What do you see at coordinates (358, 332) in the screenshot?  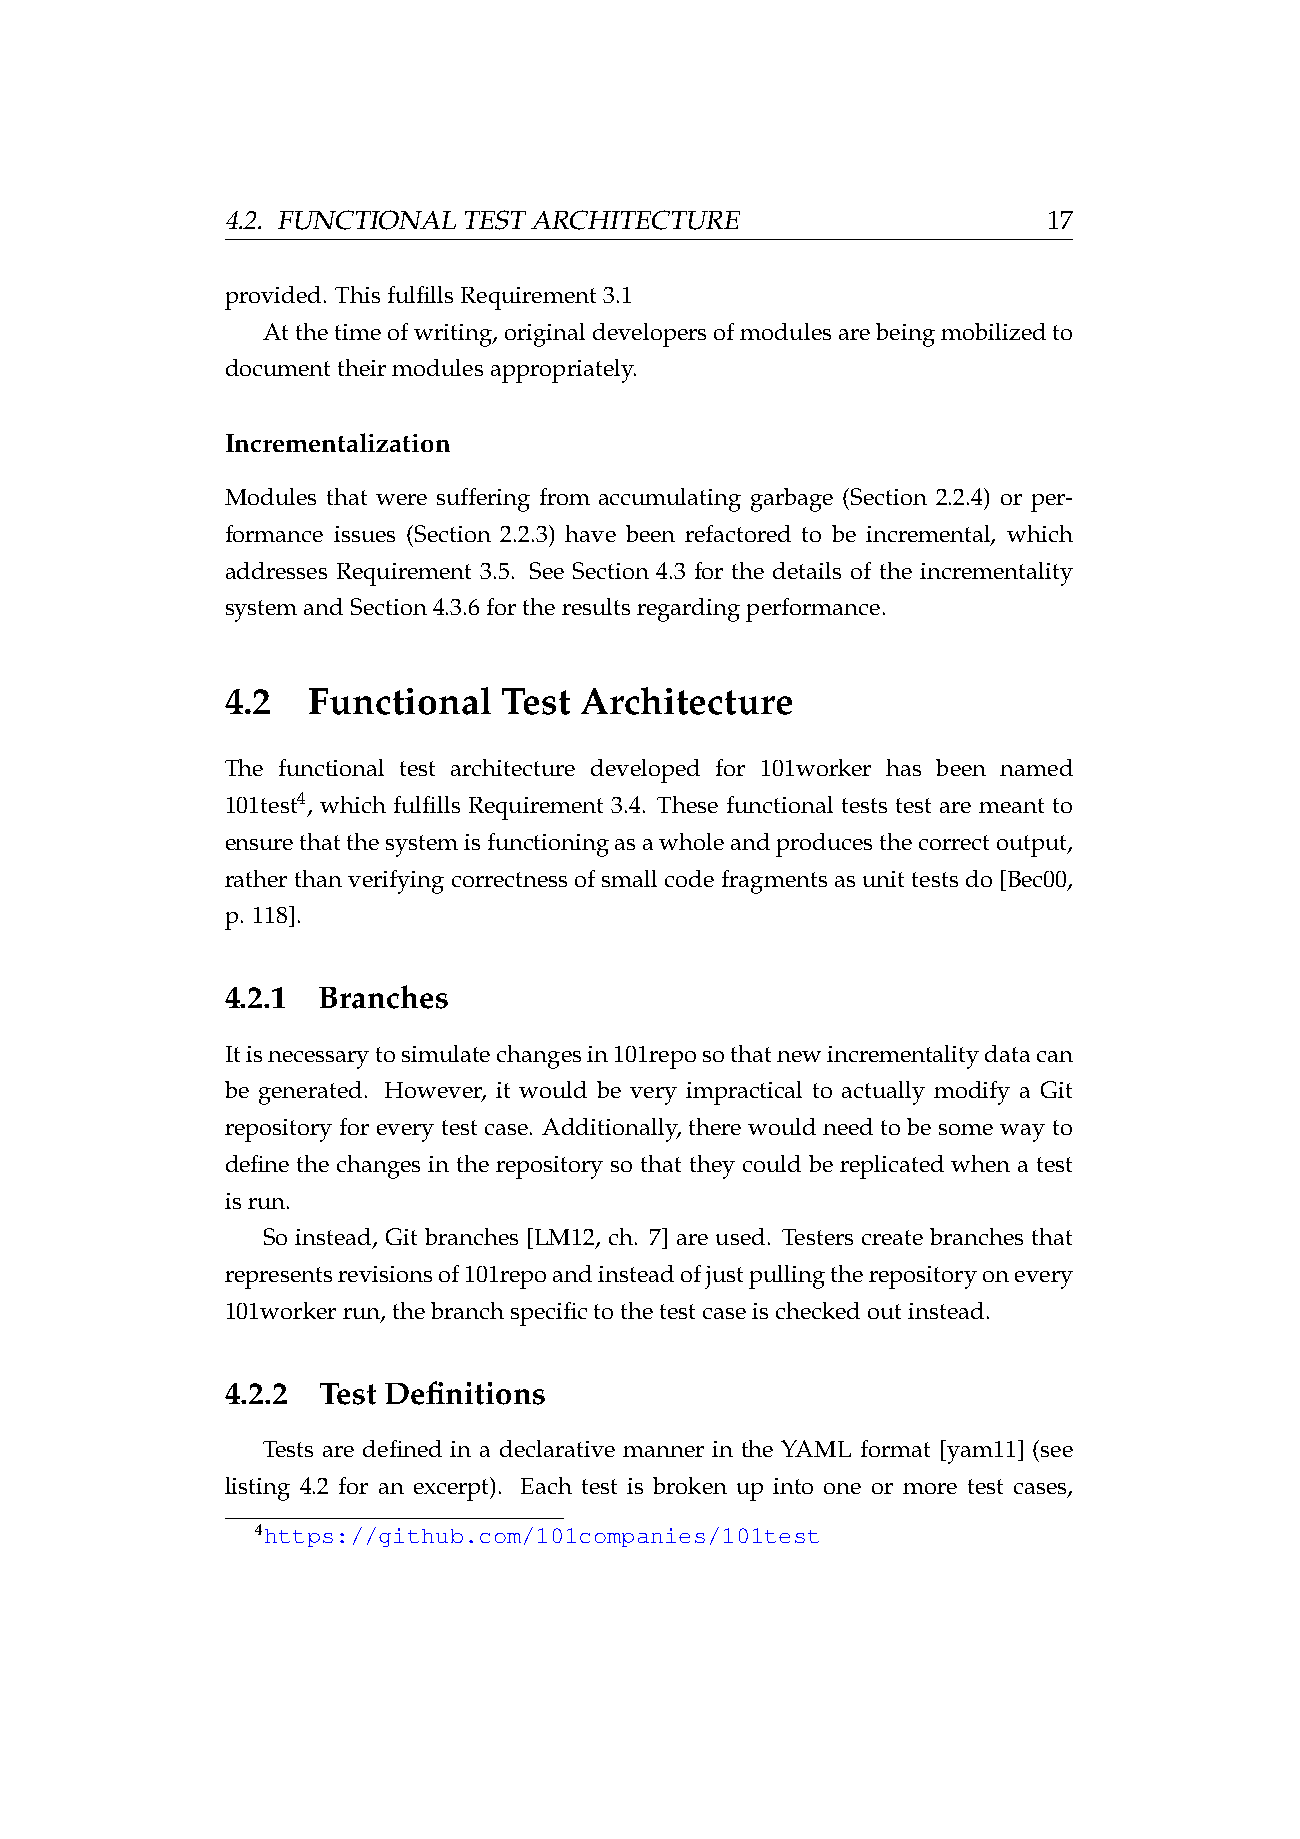 I see `time` at bounding box center [358, 332].
